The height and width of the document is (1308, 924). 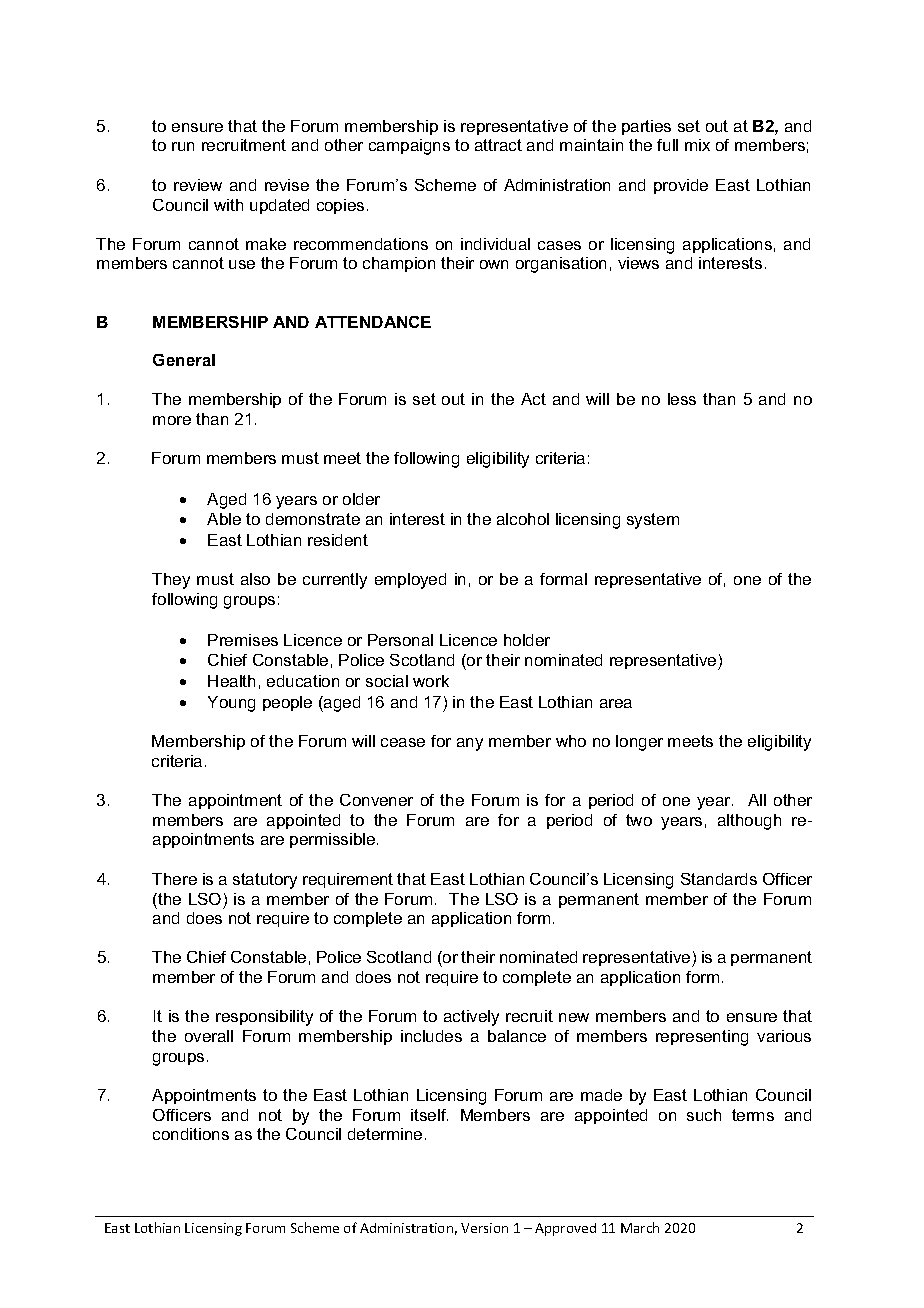 What do you see at coordinates (616, 703) in the document?
I see `area` at bounding box center [616, 703].
